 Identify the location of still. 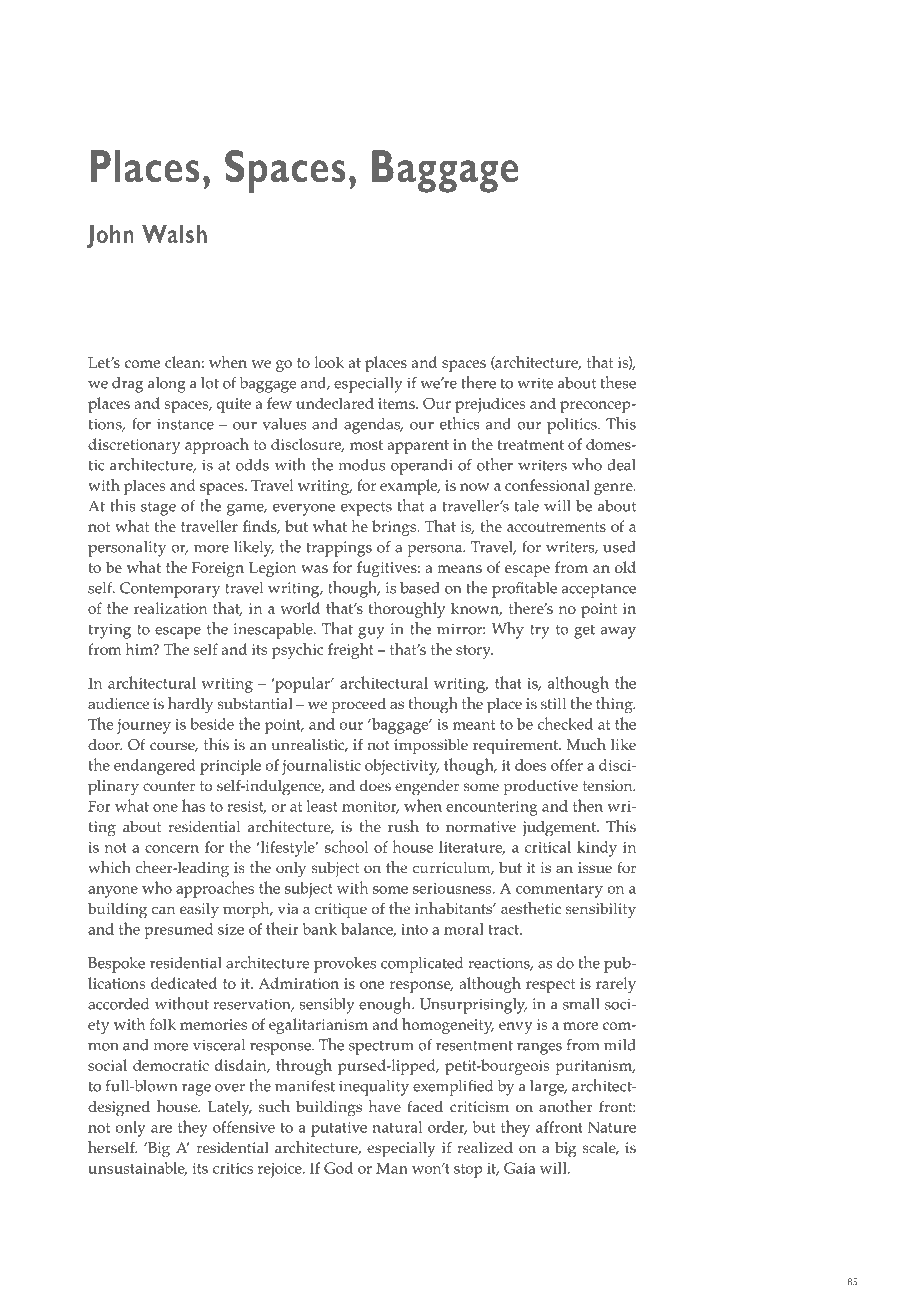
(553, 703).
